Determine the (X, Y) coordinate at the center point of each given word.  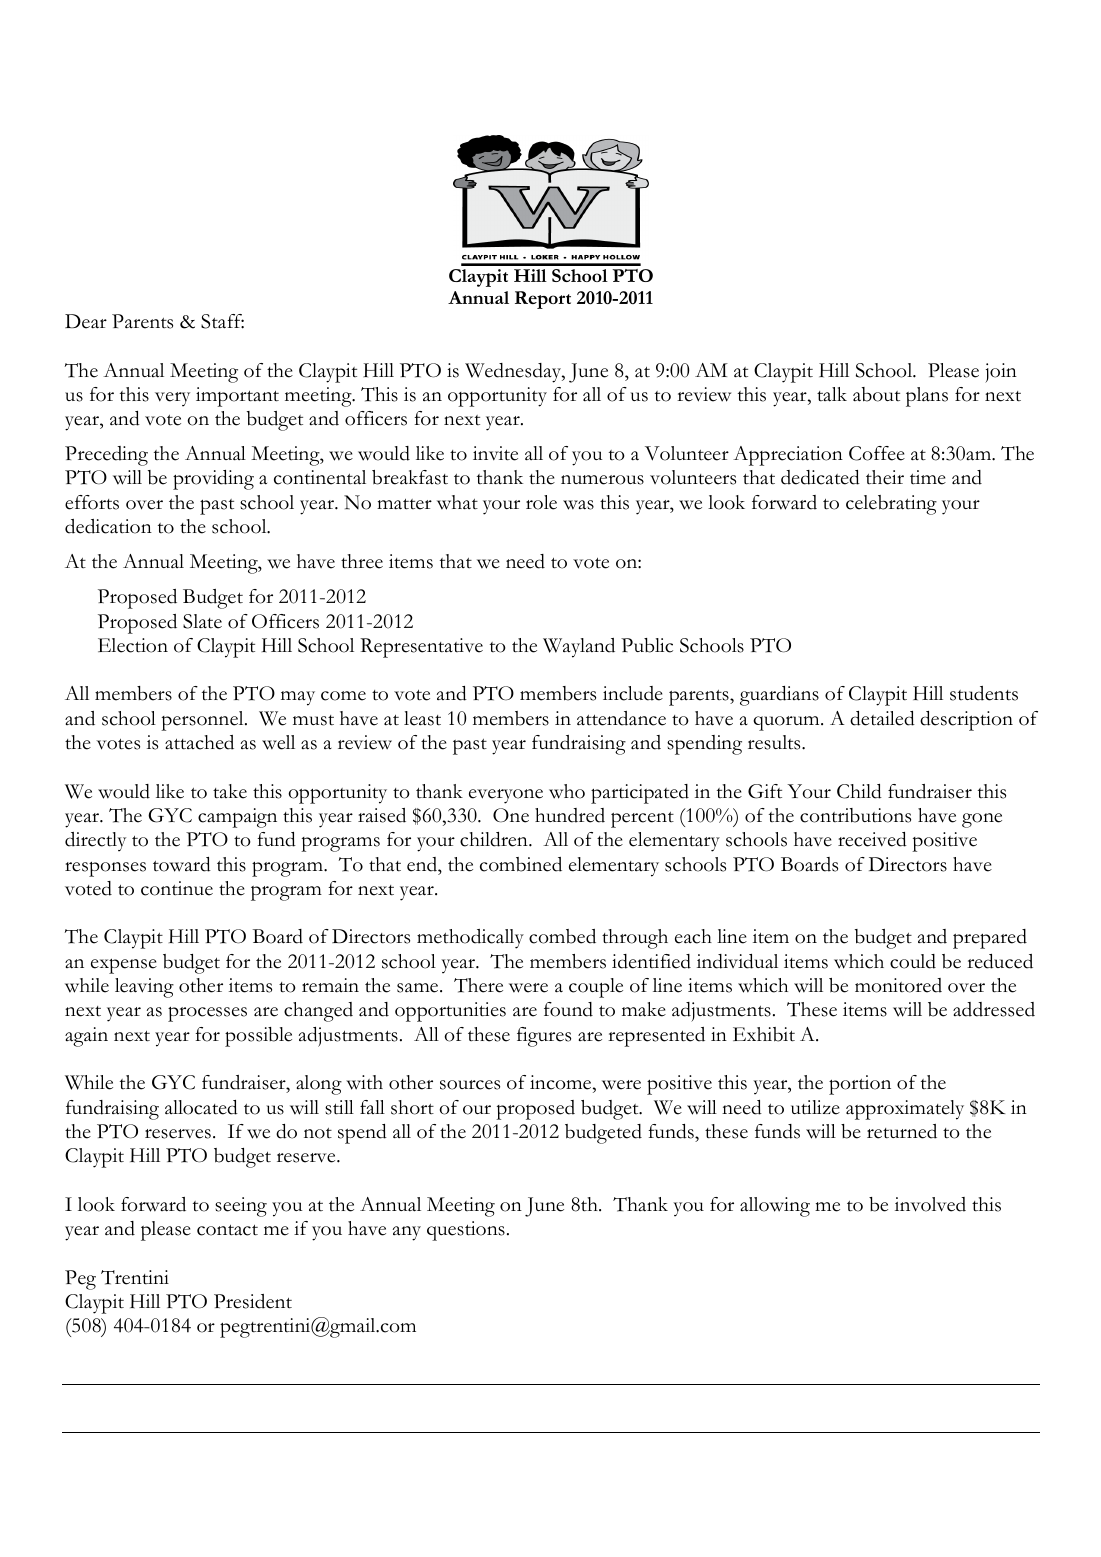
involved (930, 1204)
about (876, 394)
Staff (222, 321)
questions (466, 1231)
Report (543, 300)
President (253, 1301)
